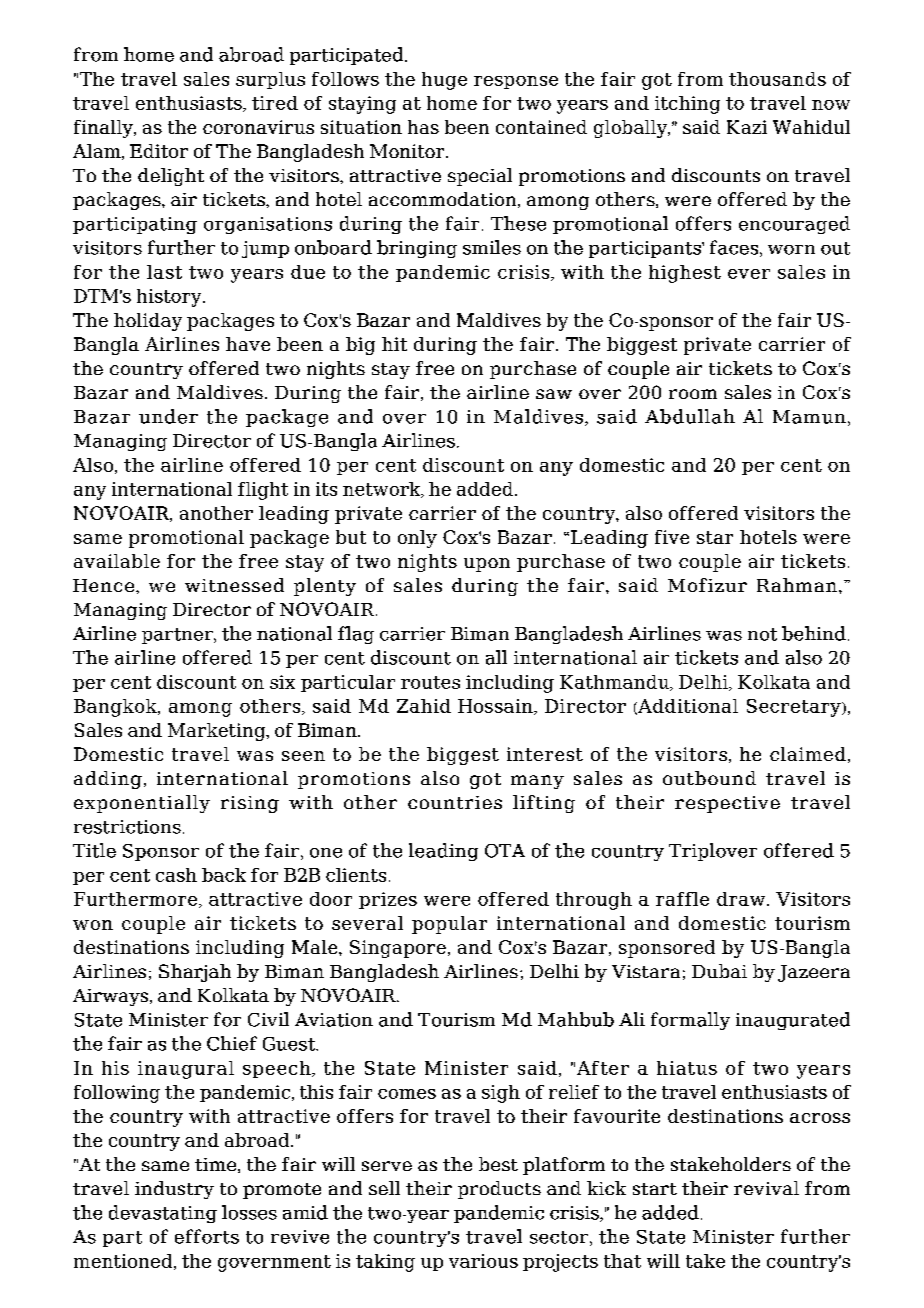 The image size is (924, 1308). Describe the element at coordinates (795, 708) in the screenshot. I see `Secretary` at that location.
